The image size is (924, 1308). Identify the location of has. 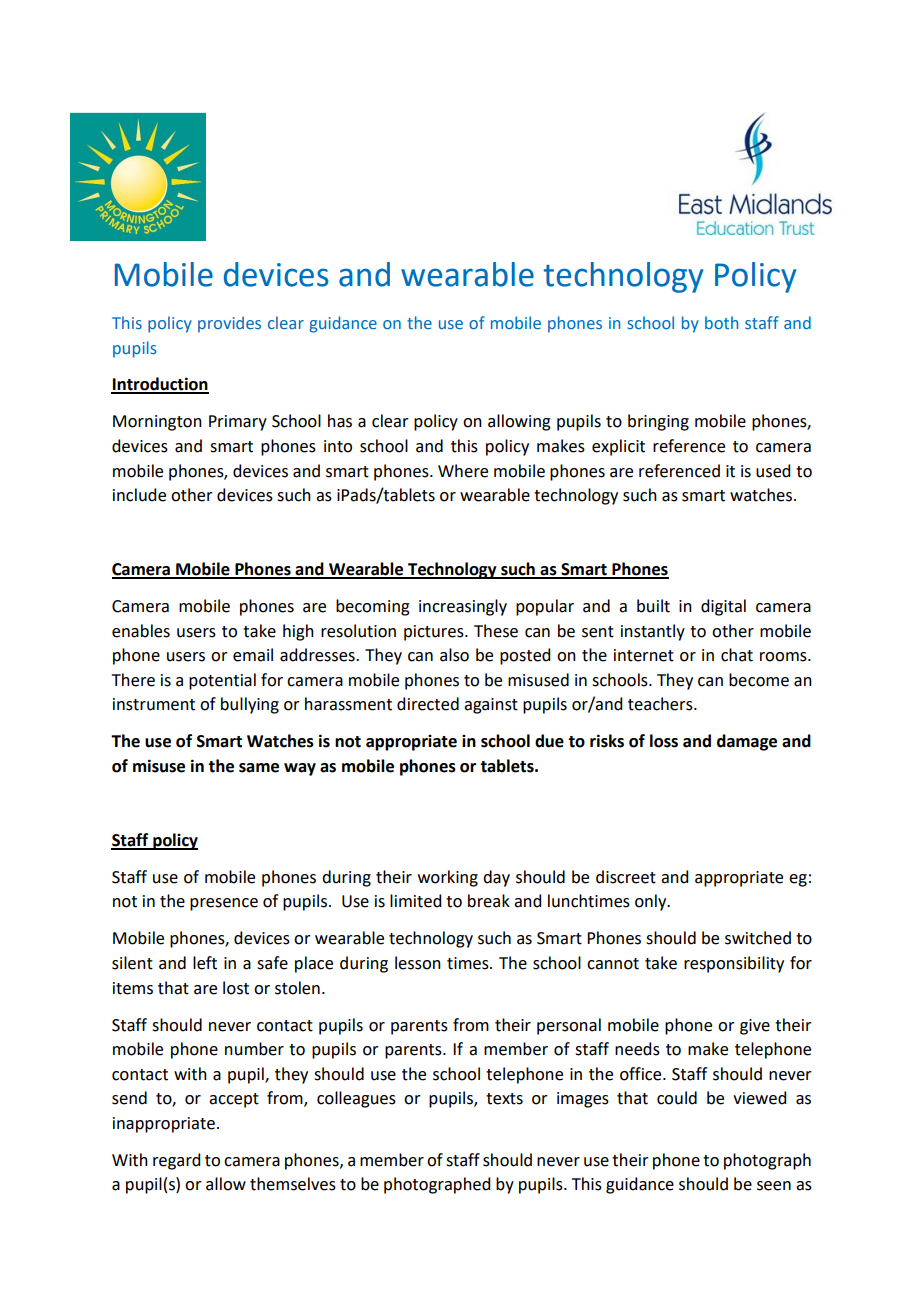
(340, 421).
